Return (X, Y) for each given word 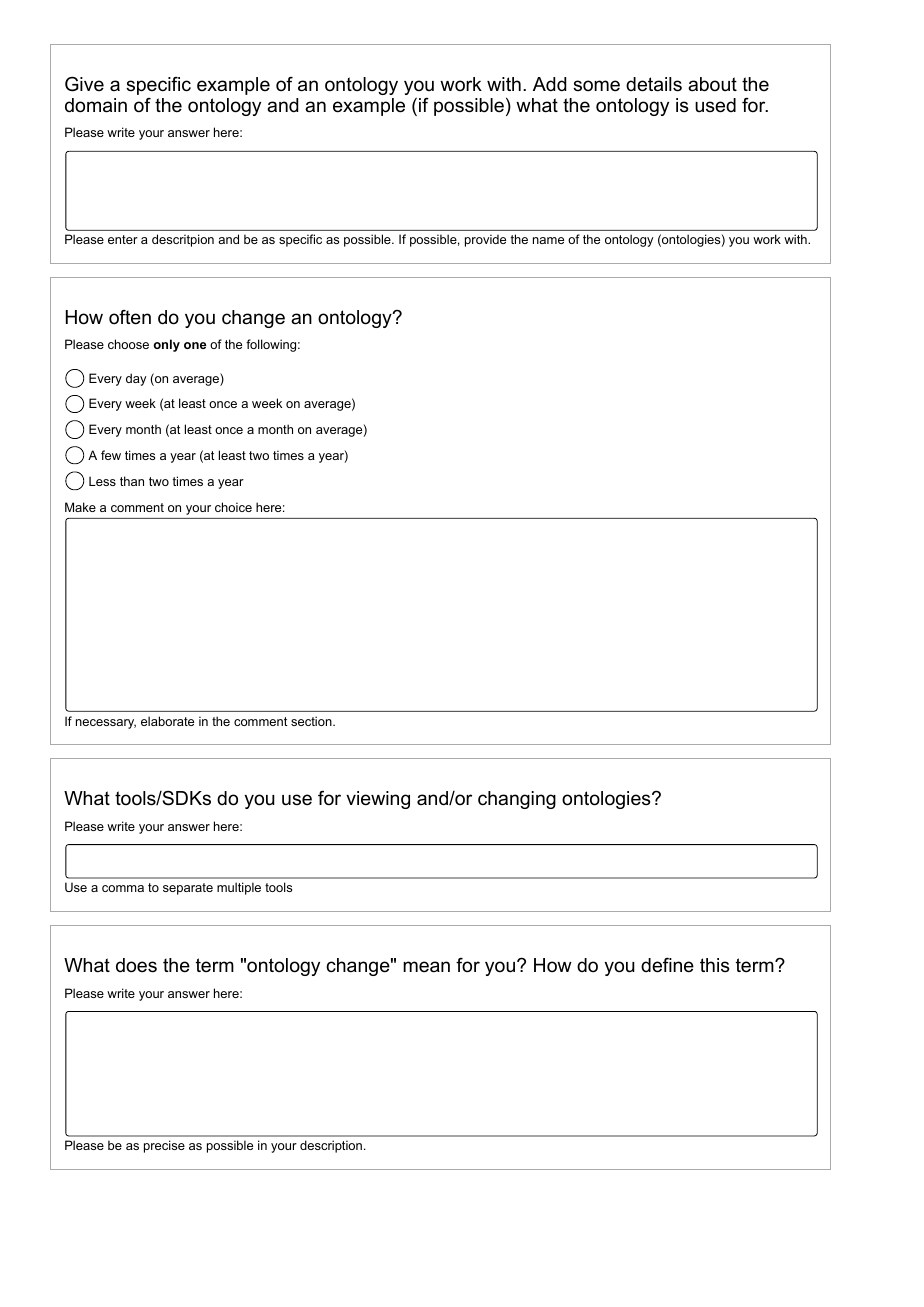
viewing (378, 800)
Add (549, 84)
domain (96, 105)
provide (485, 240)
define (667, 965)
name (548, 240)
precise (164, 1146)
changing (517, 800)
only (166, 345)
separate (188, 889)
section (312, 721)
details (654, 84)
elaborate (167, 721)
